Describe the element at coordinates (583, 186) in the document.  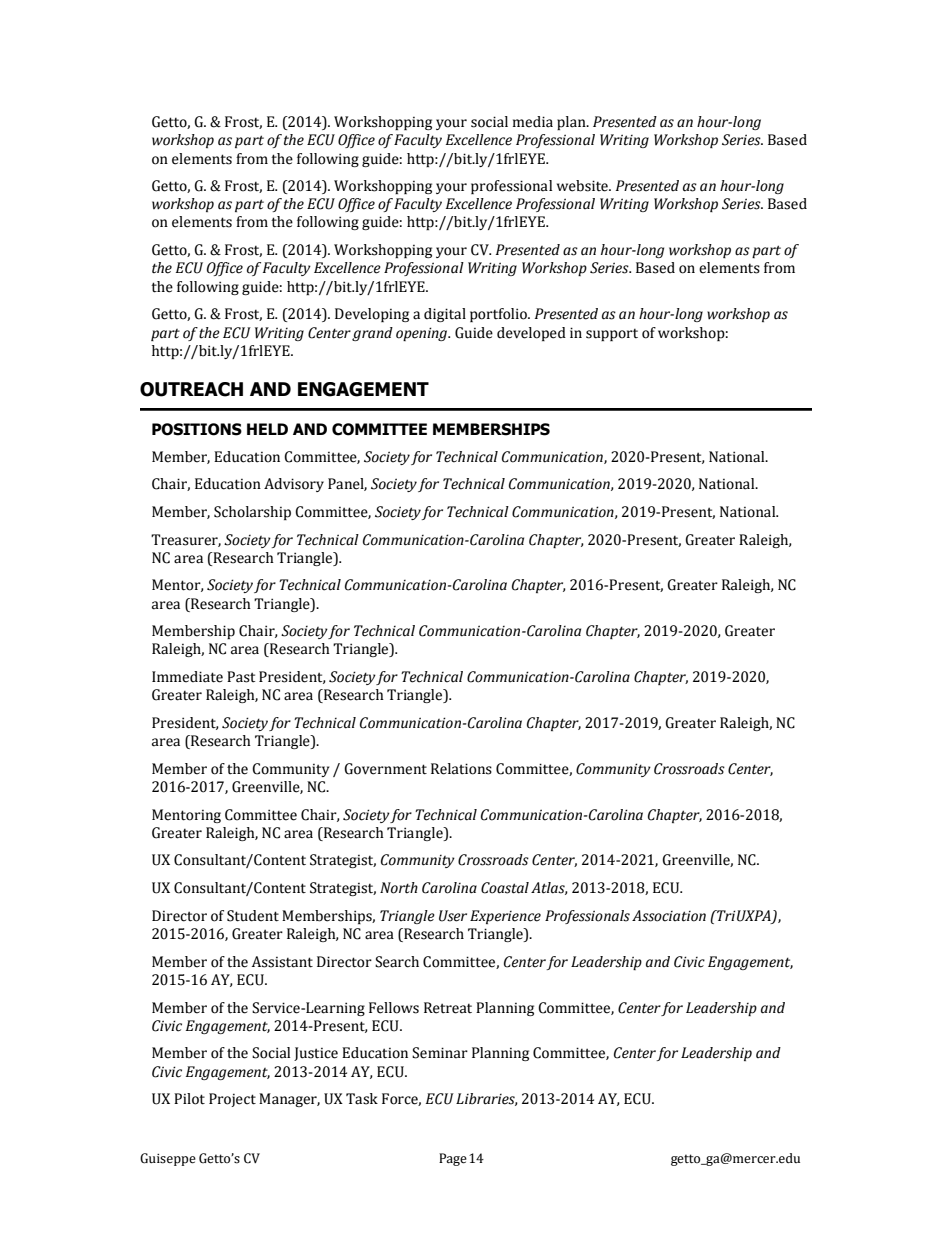
I see `website` at that location.
